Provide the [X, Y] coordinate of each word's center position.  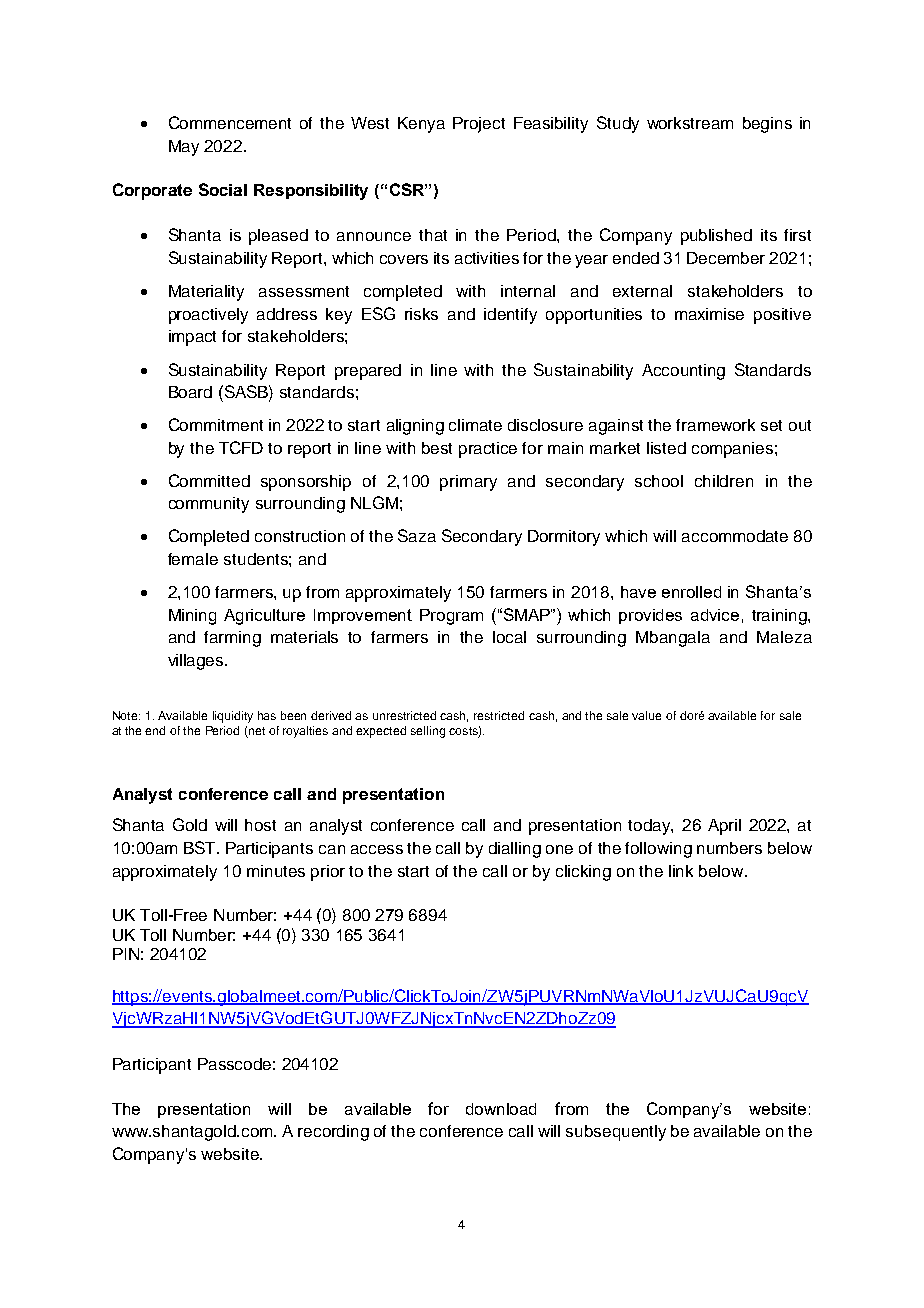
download [501, 1109]
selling [428, 732]
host [260, 825]
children [724, 481]
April [724, 827]
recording [333, 1133]
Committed [209, 480]
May [184, 148]
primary [468, 483]
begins [767, 125]
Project [479, 125]
